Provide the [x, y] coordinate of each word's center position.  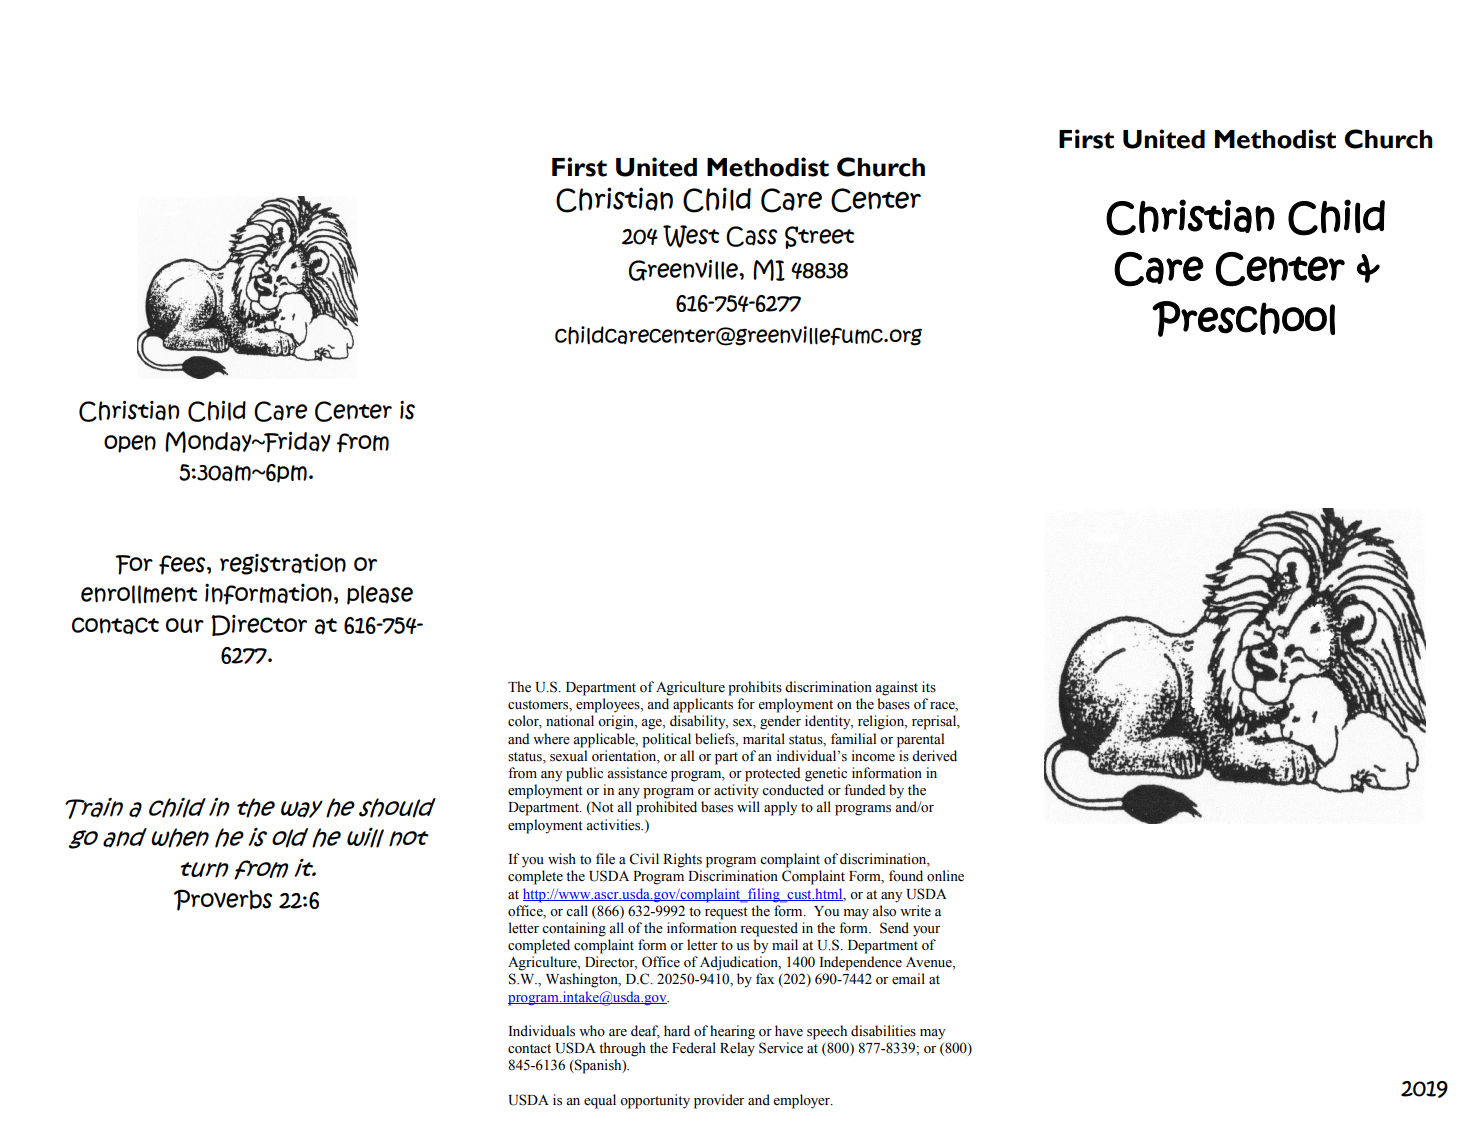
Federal [694, 1048]
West [691, 236]
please [380, 595]
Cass [751, 236]
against [896, 688]
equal [600, 1101]
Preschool [1243, 319]
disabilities [883, 1031]
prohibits [755, 688]
